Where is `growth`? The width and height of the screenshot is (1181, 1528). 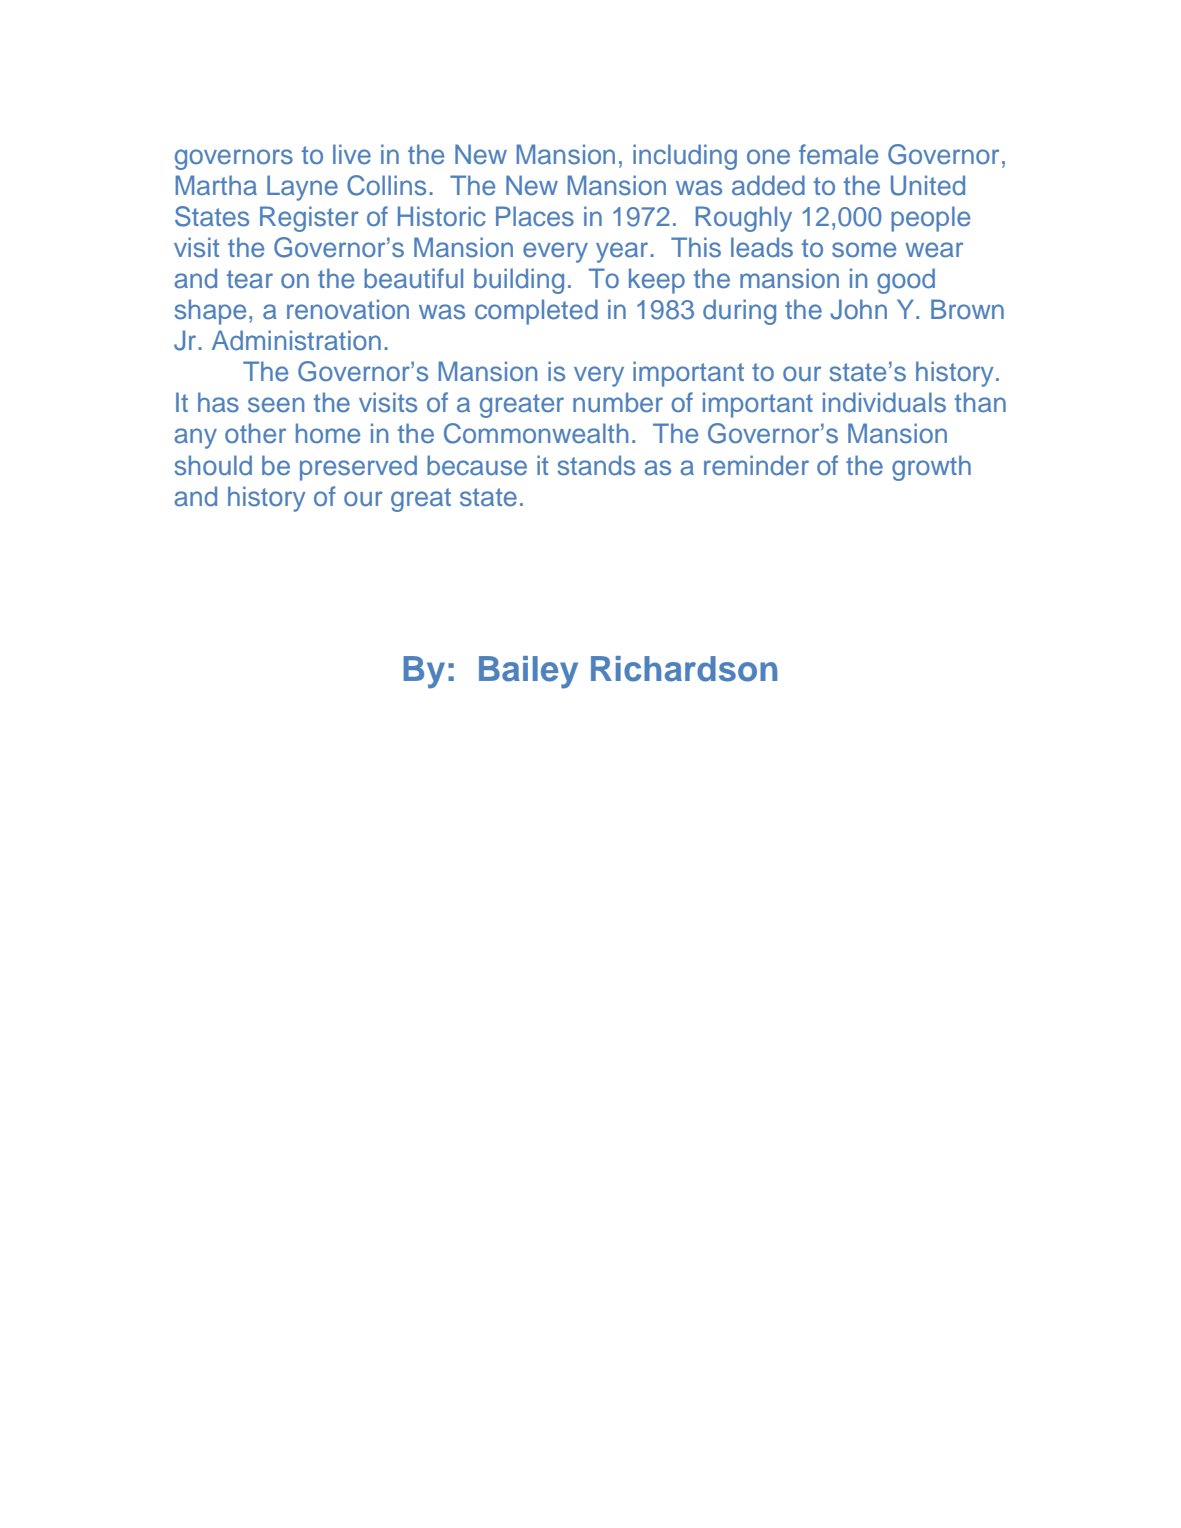 growth is located at coordinates (931, 468).
